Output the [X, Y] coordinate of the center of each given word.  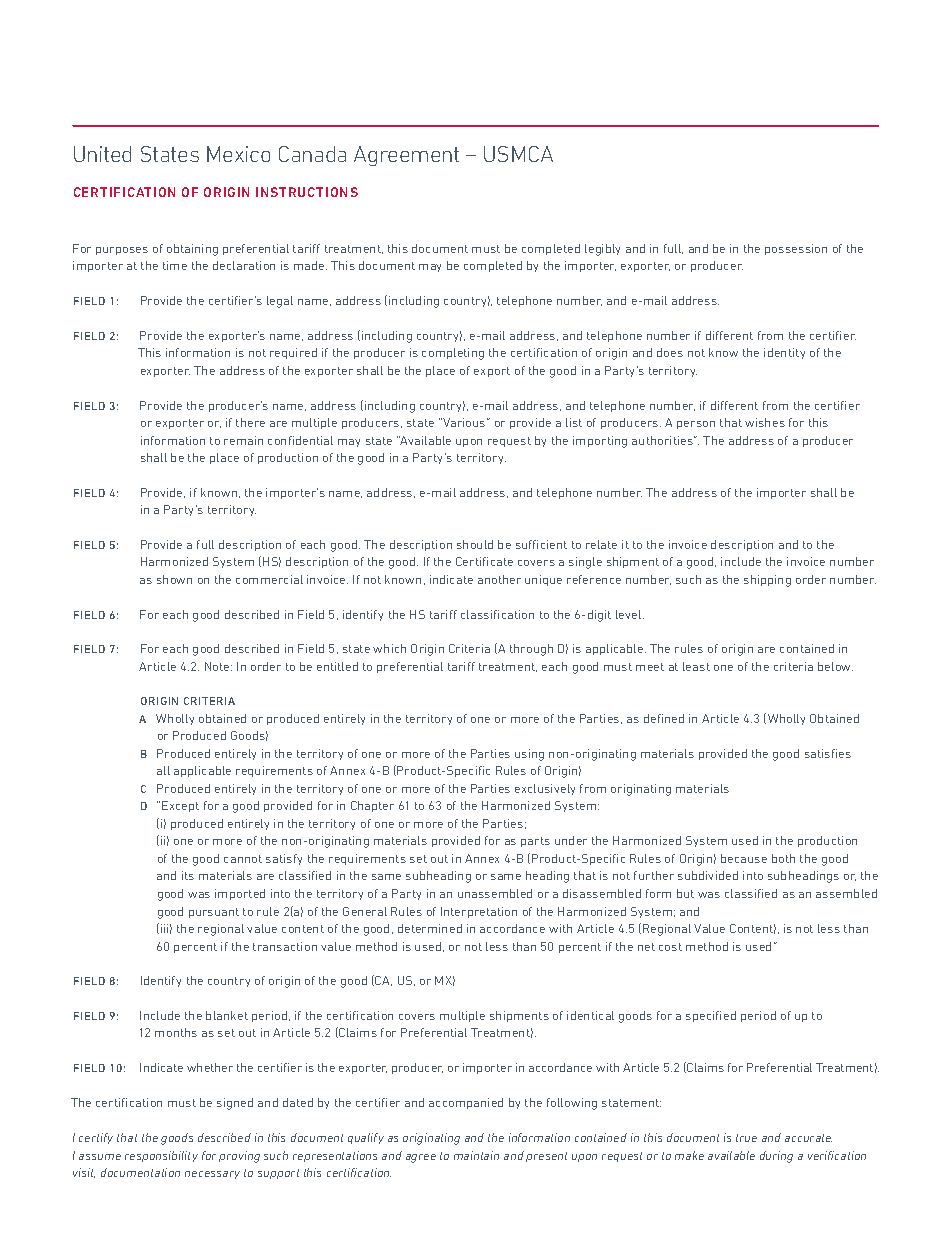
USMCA [518, 154]
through [531, 650]
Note [218, 666]
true [746, 1138]
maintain [476, 1155]
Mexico [238, 154]
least [696, 666]
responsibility [161, 1156]
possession [796, 249]
